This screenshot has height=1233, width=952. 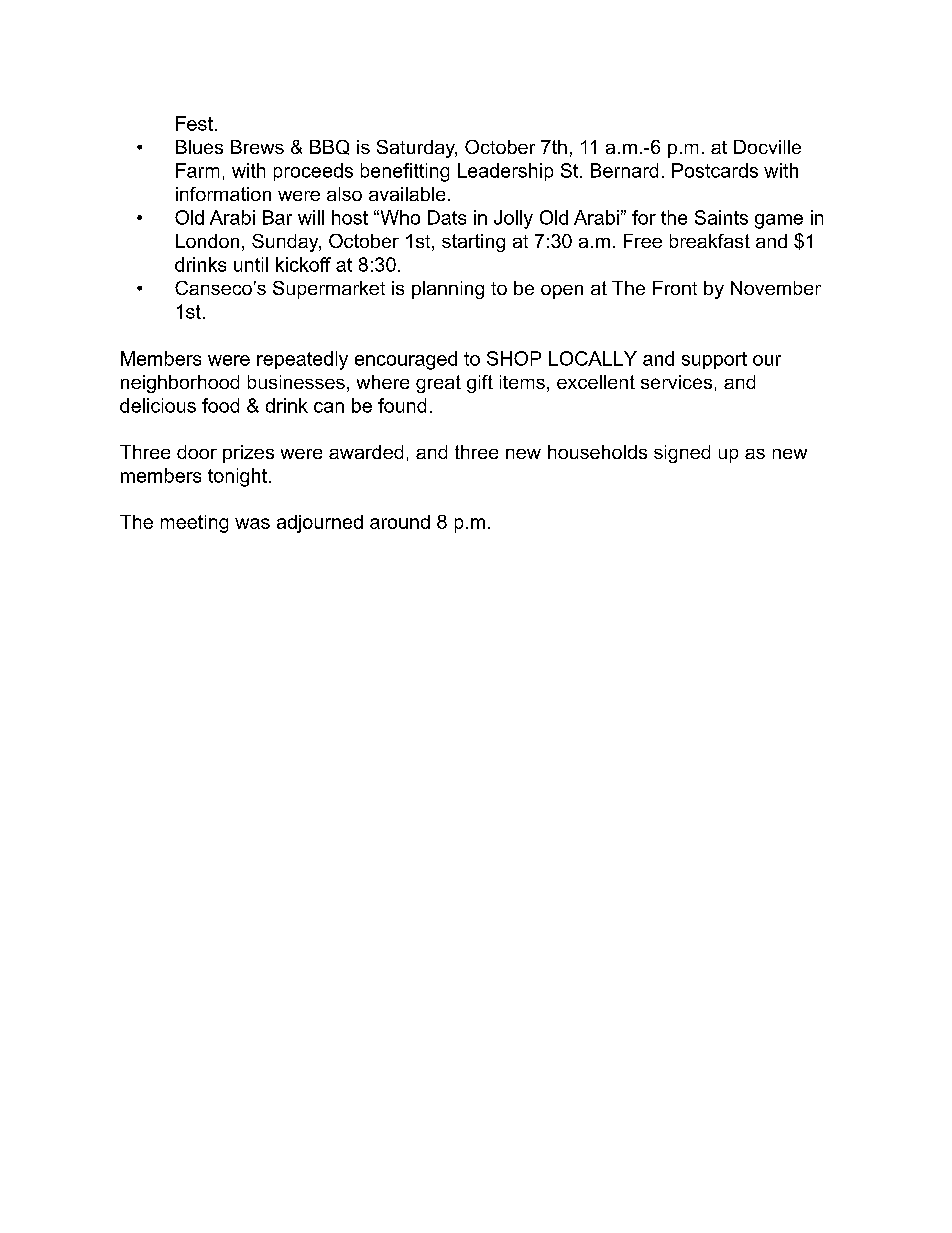 What do you see at coordinates (257, 147) in the screenshot?
I see `Brews` at bounding box center [257, 147].
